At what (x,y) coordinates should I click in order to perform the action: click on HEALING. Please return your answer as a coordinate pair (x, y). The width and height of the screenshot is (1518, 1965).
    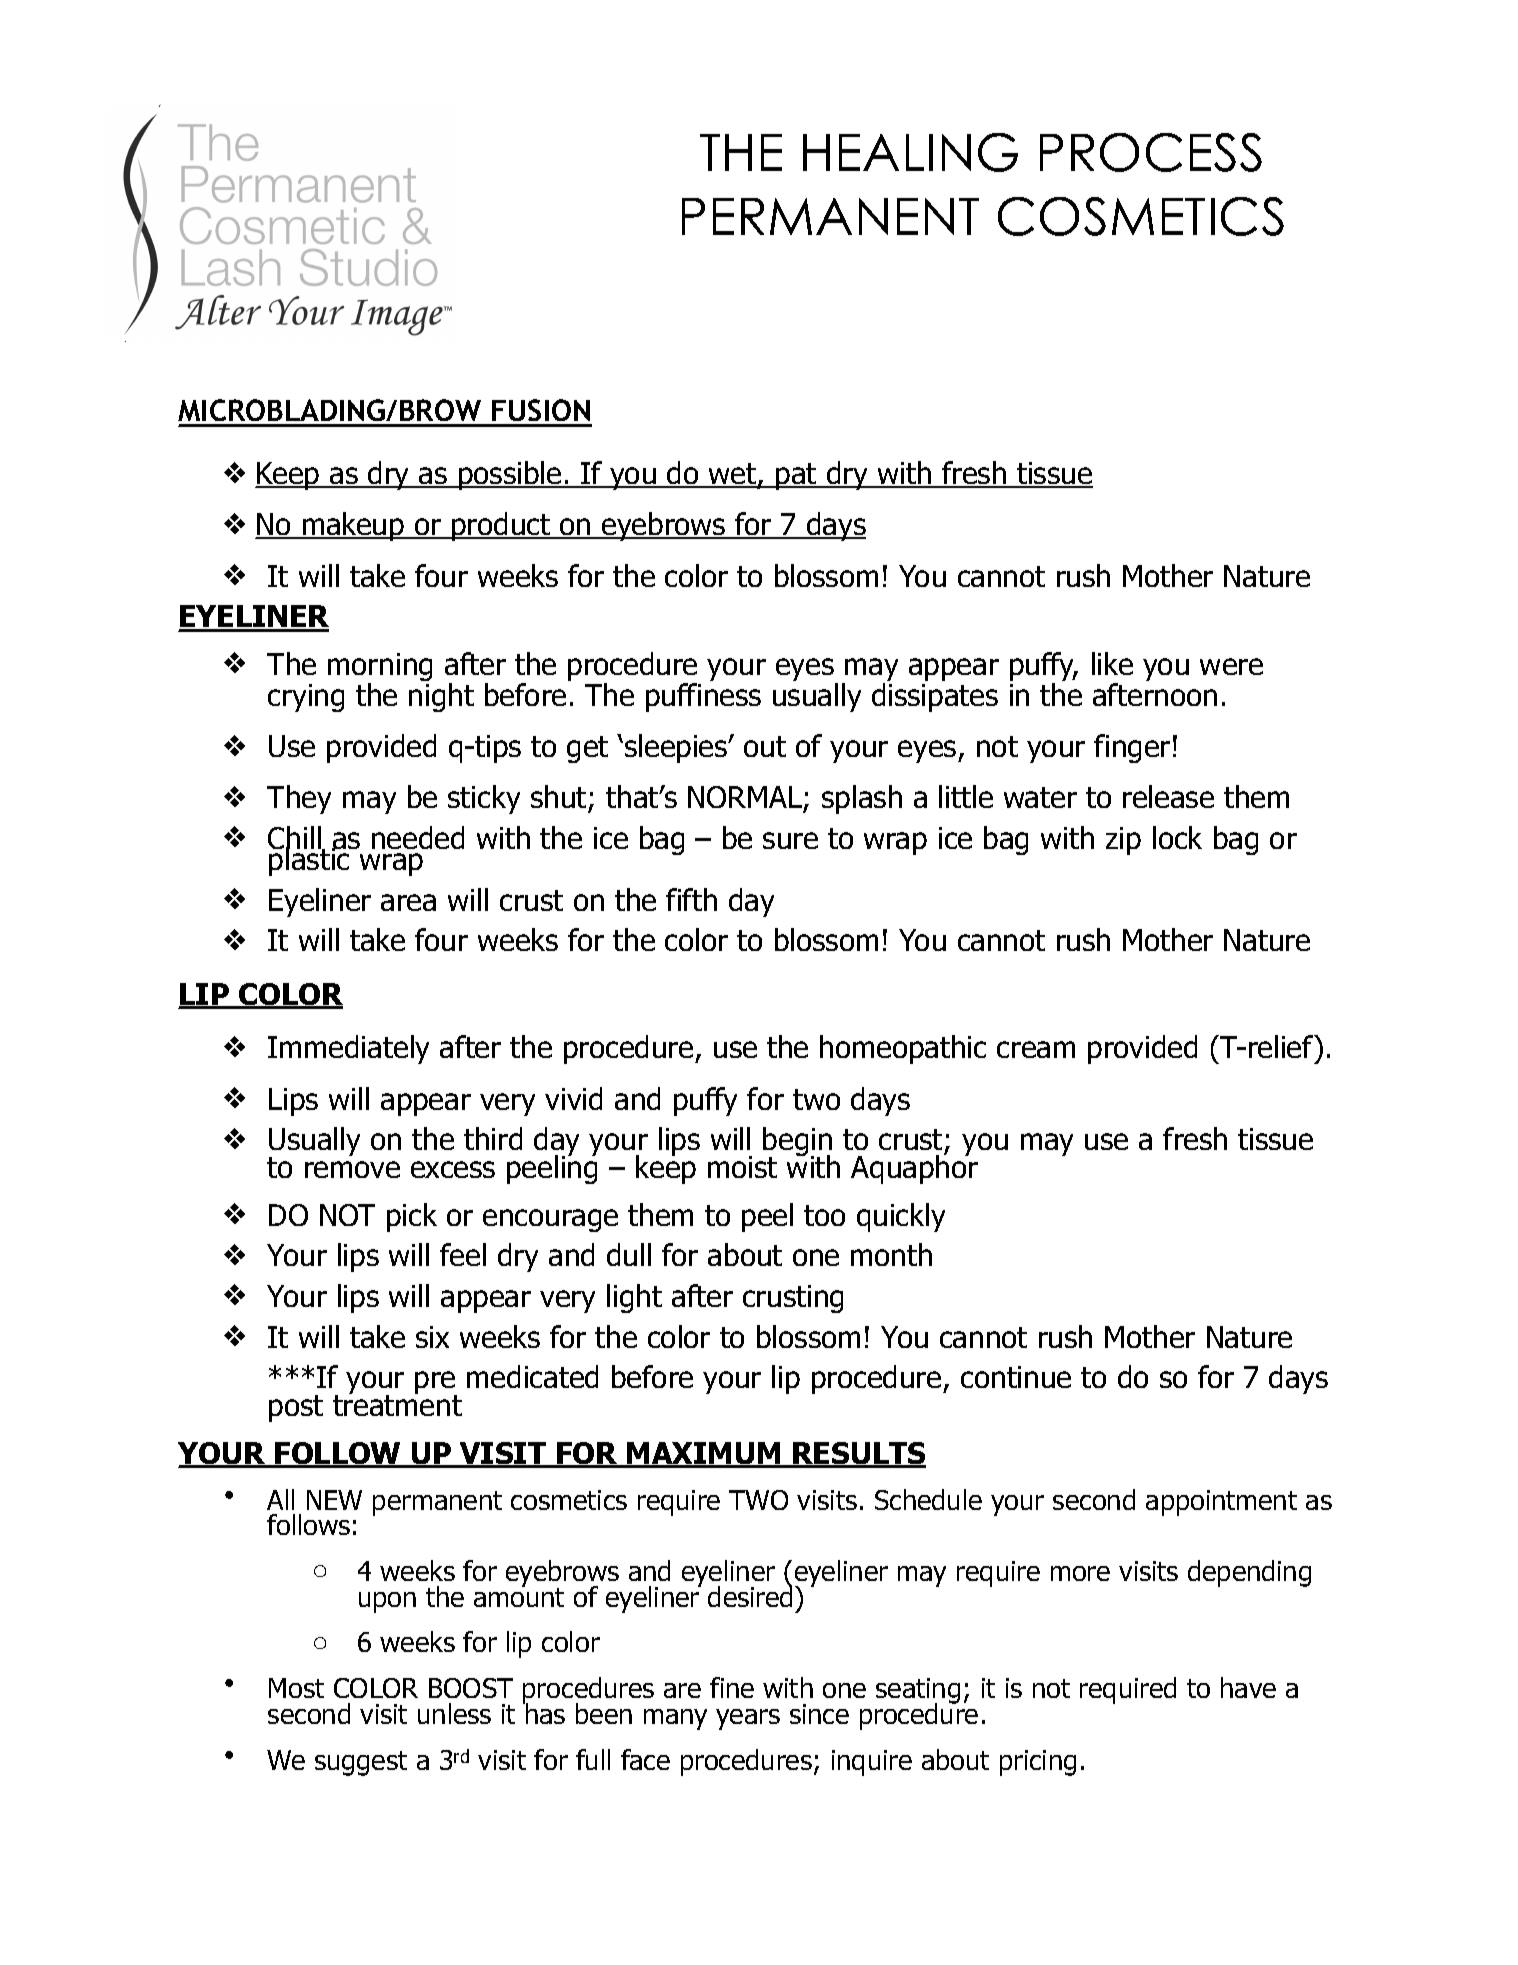
    Looking at the image, I should click on (910, 152).
